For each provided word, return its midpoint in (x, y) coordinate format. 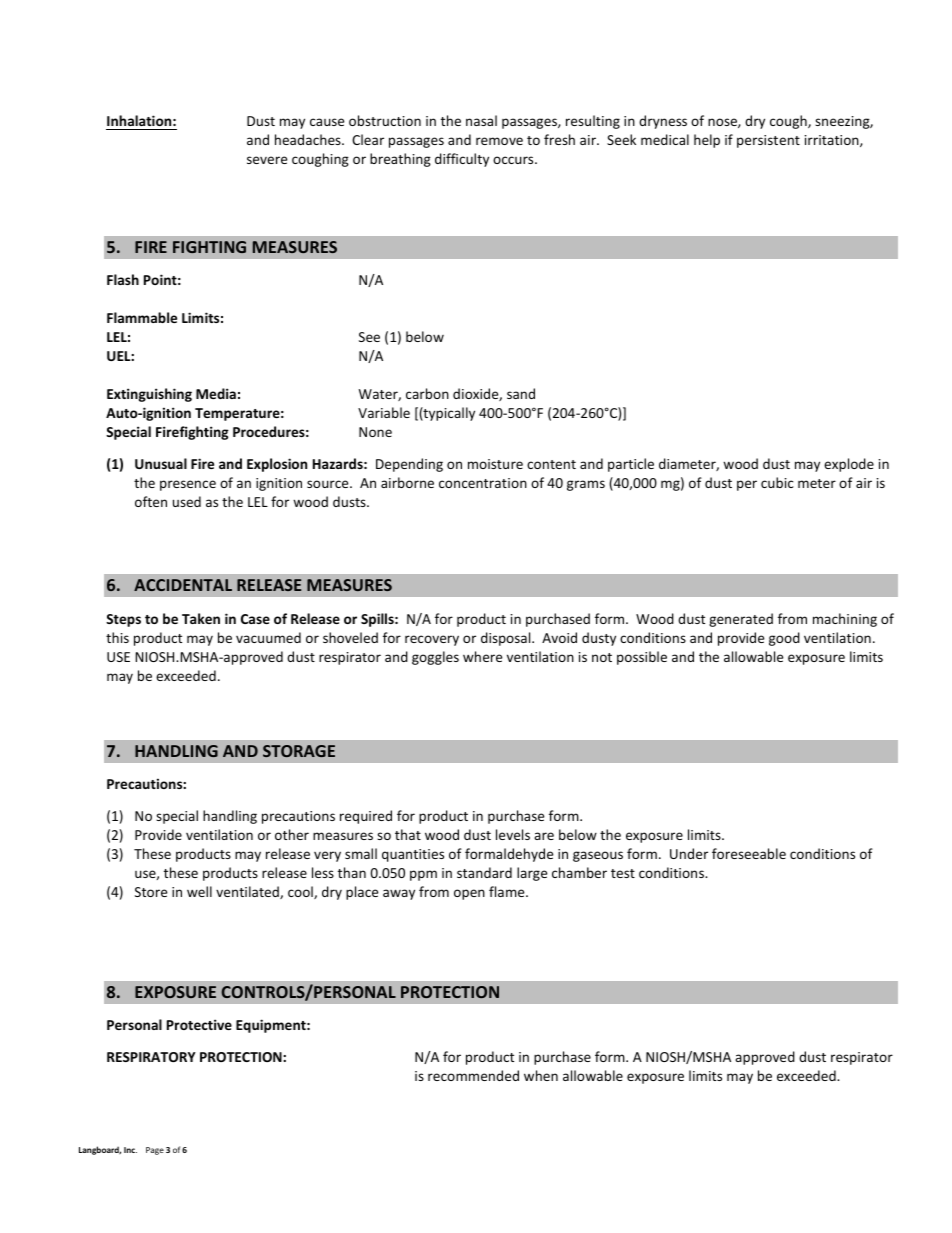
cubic (777, 482)
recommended (473, 1075)
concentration (483, 483)
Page (155, 1151)
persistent (768, 141)
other (292, 834)
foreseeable (749, 853)
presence (188, 485)
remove (499, 141)
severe (267, 160)
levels (513, 834)
